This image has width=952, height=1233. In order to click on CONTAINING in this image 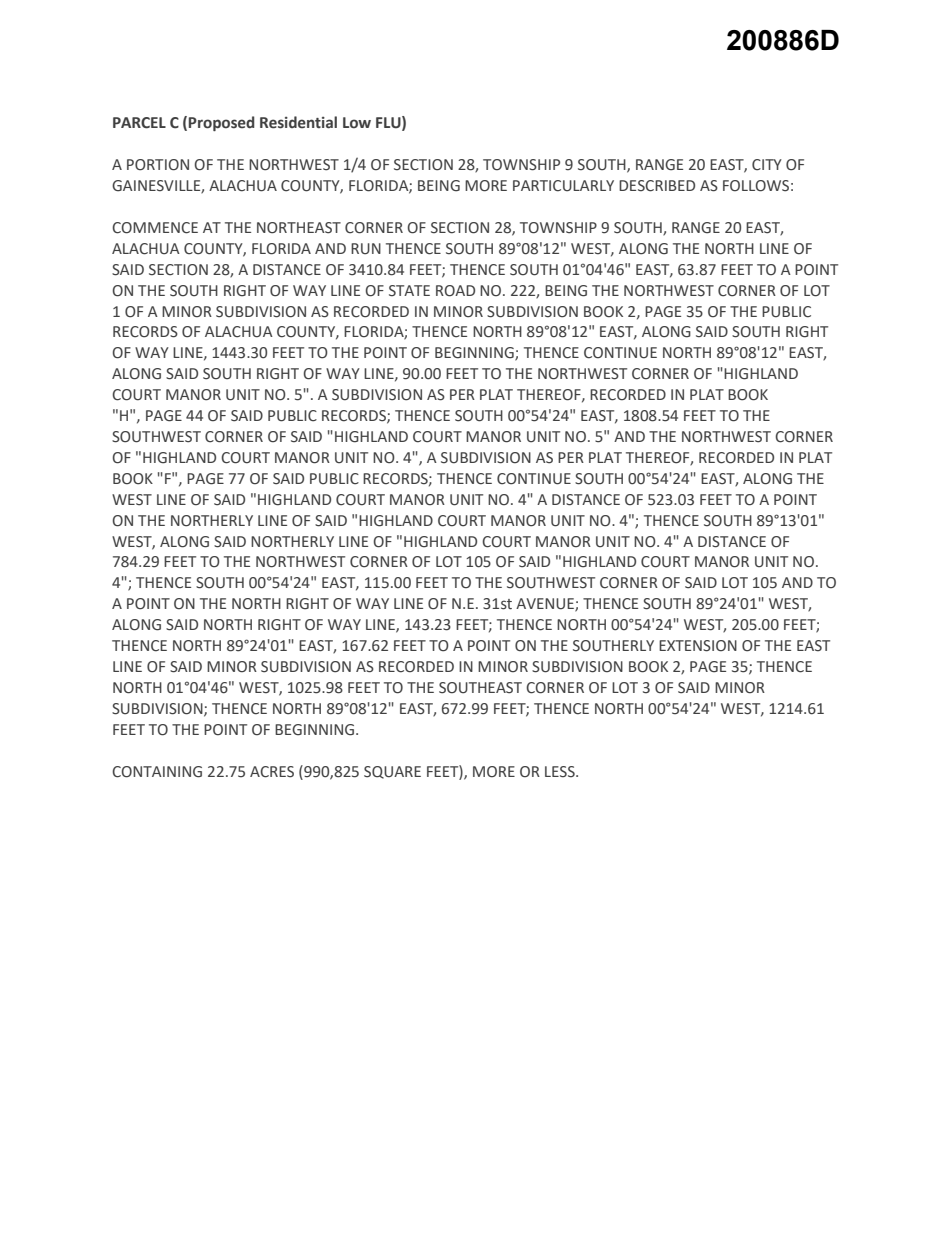, I will do `click(157, 772)`.
